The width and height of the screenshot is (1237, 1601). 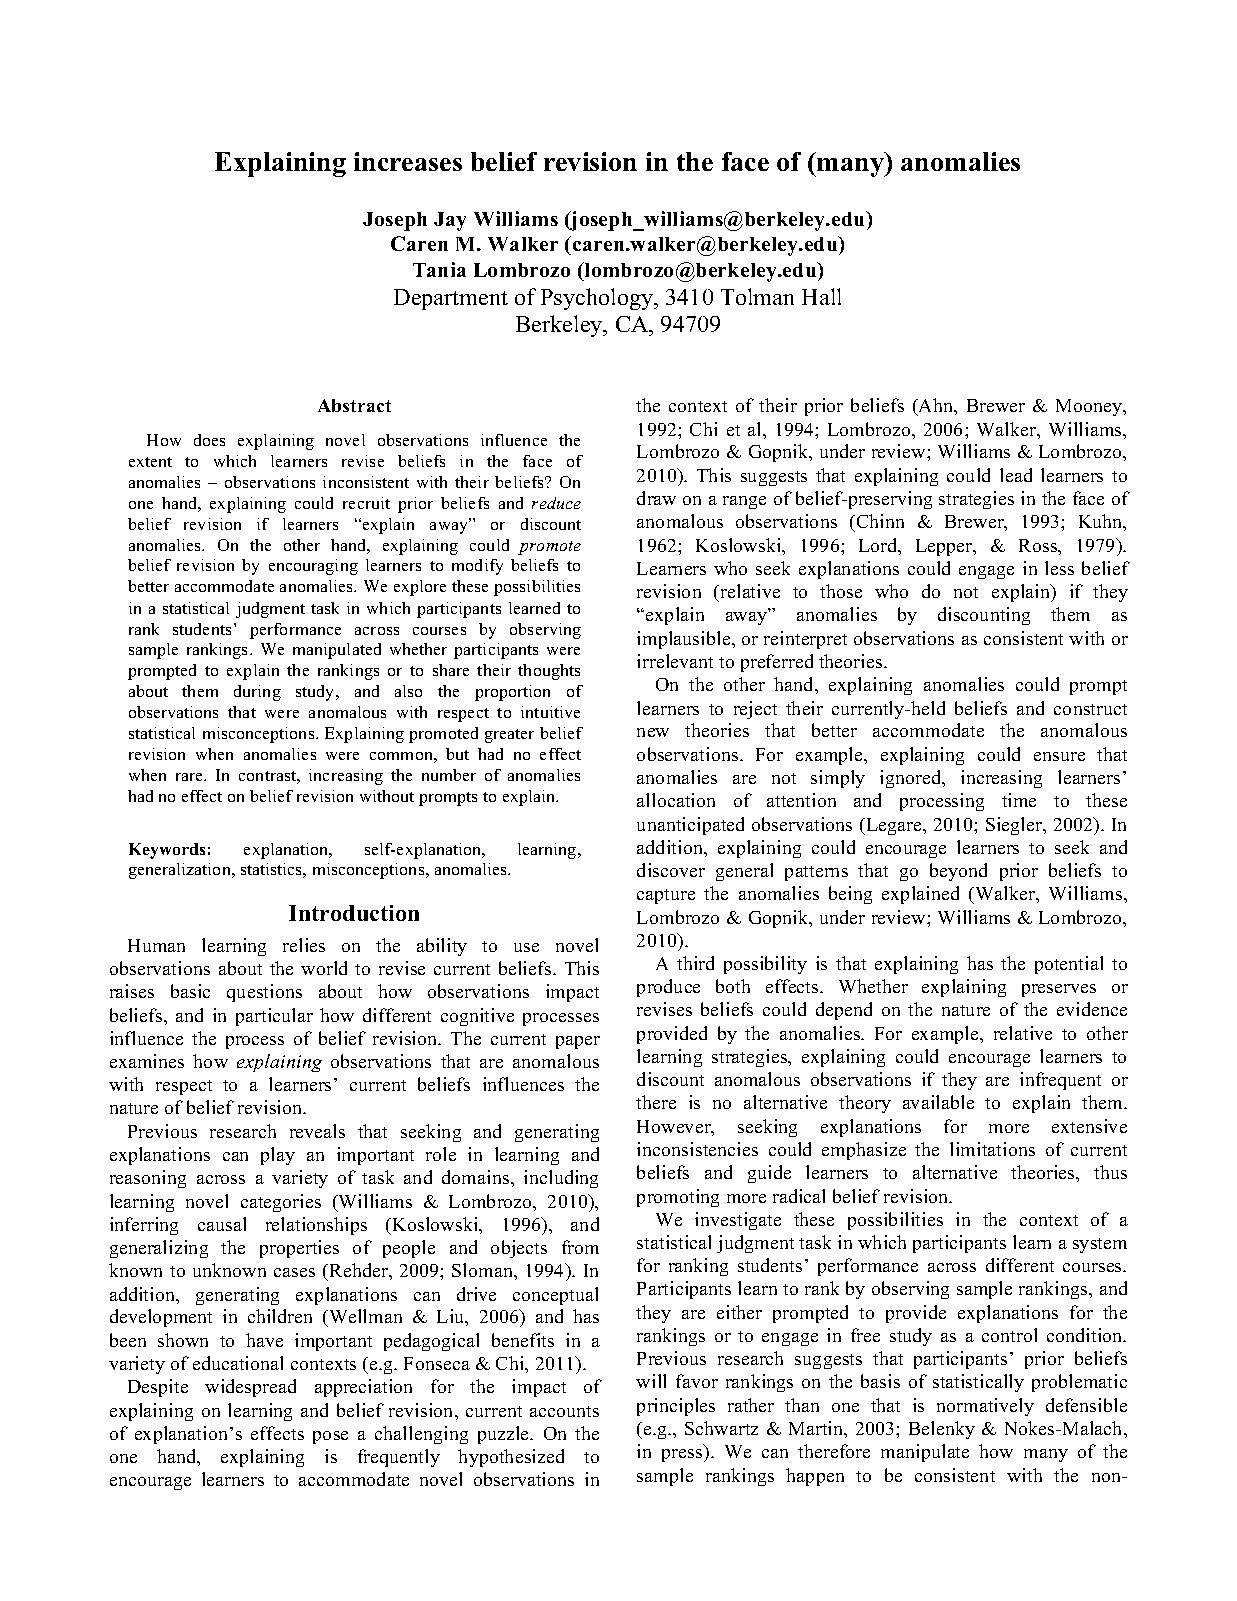 I want to click on Mooney, so click(x=1090, y=407).
